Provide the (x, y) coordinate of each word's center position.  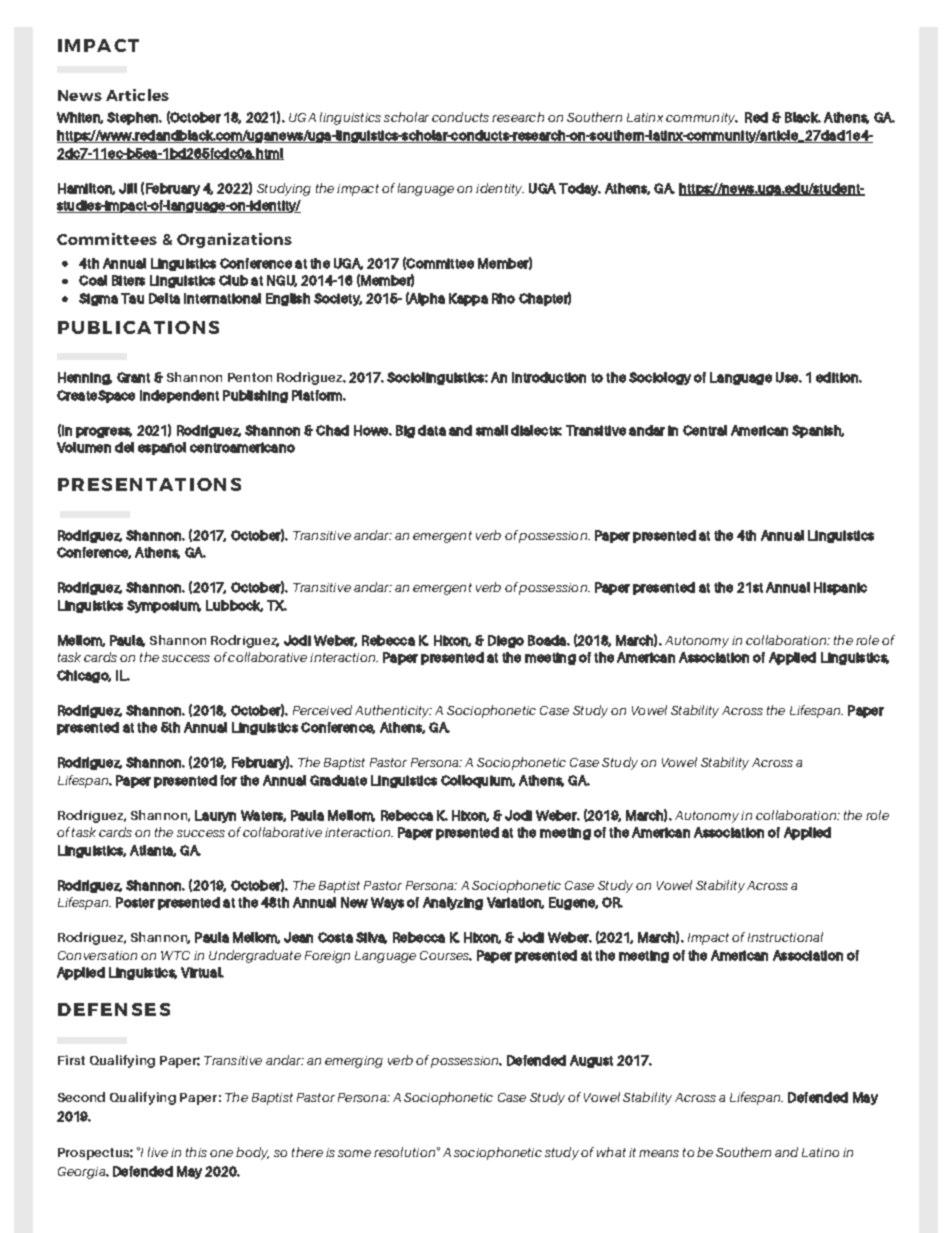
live (158, 1152)
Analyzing (453, 903)
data (432, 430)
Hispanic (840, 588)
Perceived (322, 710)
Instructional (785, 937)
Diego (506, 641)
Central (705, 430)
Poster (135, 902)
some (354, 1153)
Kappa (468, 299)
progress (104, 432)
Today (580, 189)
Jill (128, 188)
